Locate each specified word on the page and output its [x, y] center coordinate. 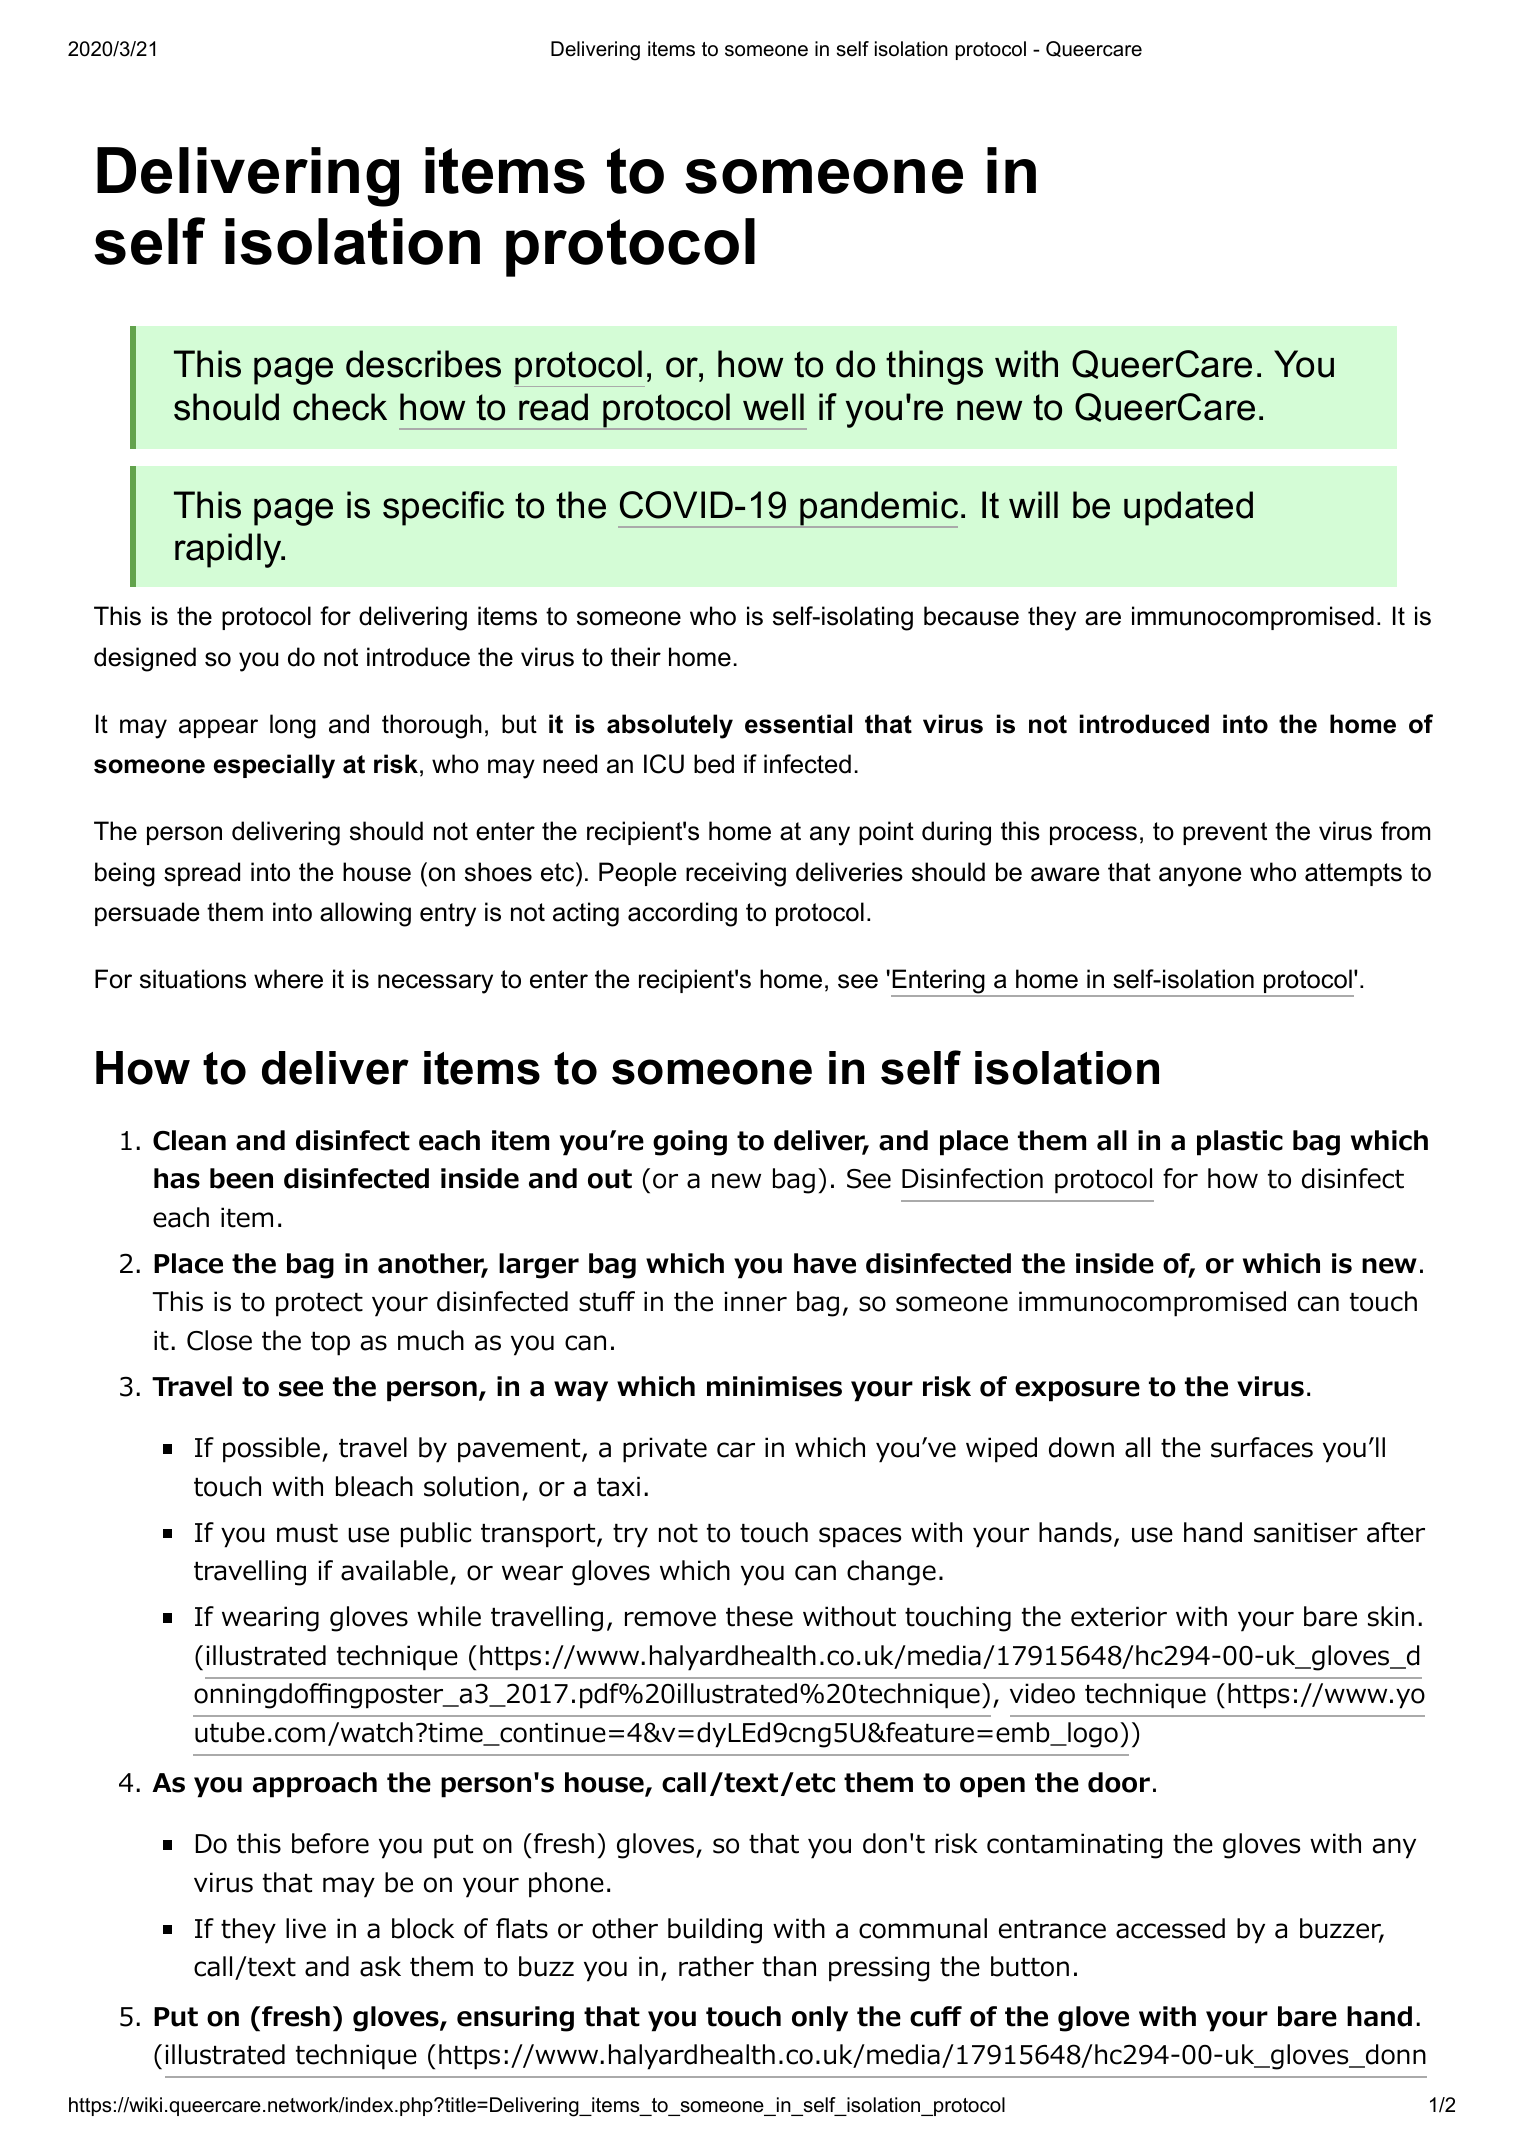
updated [1188, 508]
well [773, 407]
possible [271, 1450]
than [789, 1966]
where [288, 979]
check [340, 407]
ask [380, 1966]
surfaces [1262, 1447]
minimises [774, 1386]
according [682, 914]
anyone [1200, 877]
